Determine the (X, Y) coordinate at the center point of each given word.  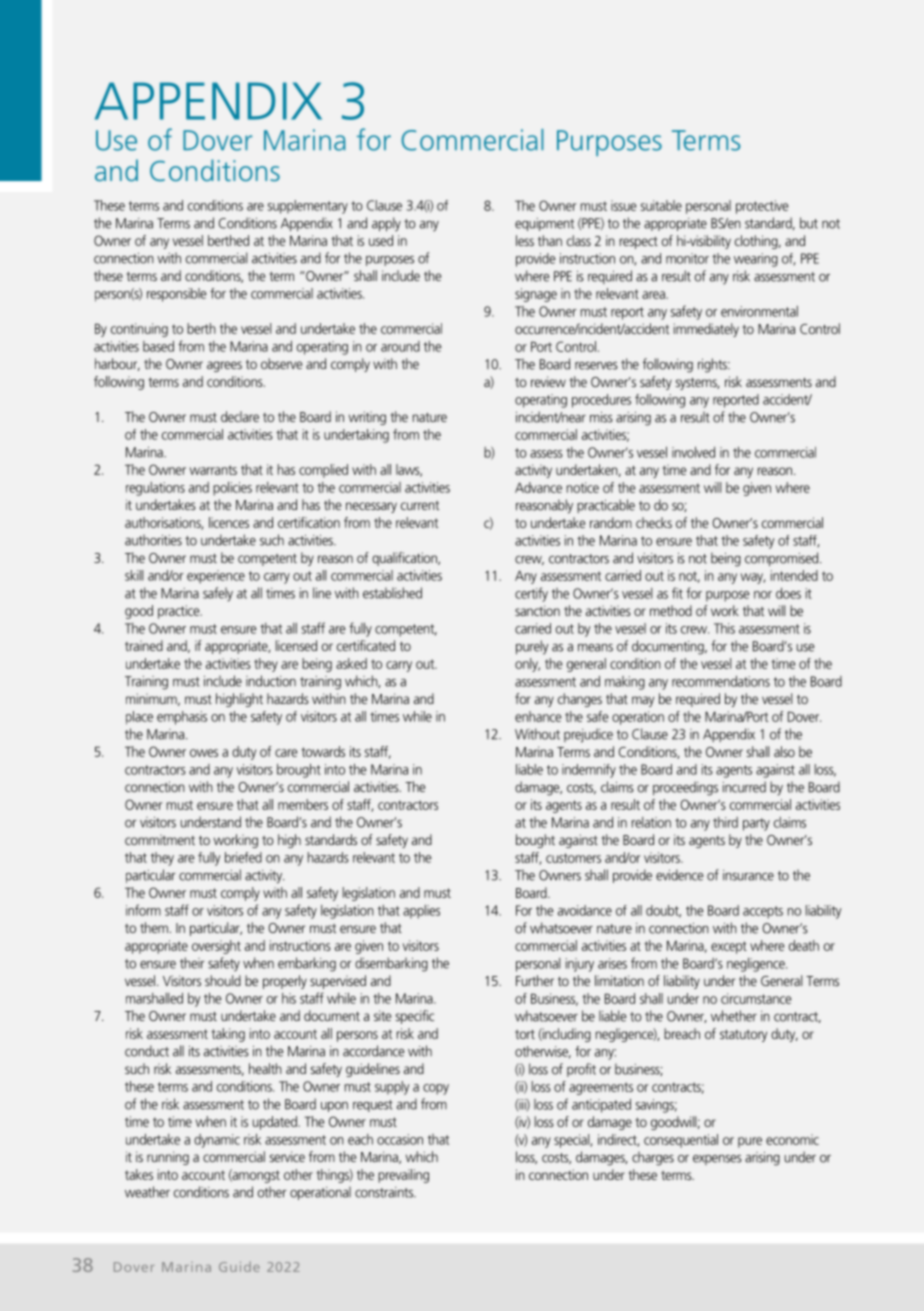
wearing (756, 260)
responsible (177, 295)
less (525, 240)
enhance (538, 716)
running (168, 1158)
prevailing (403, 1176)
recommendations (721, 681)
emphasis (182, 718)
